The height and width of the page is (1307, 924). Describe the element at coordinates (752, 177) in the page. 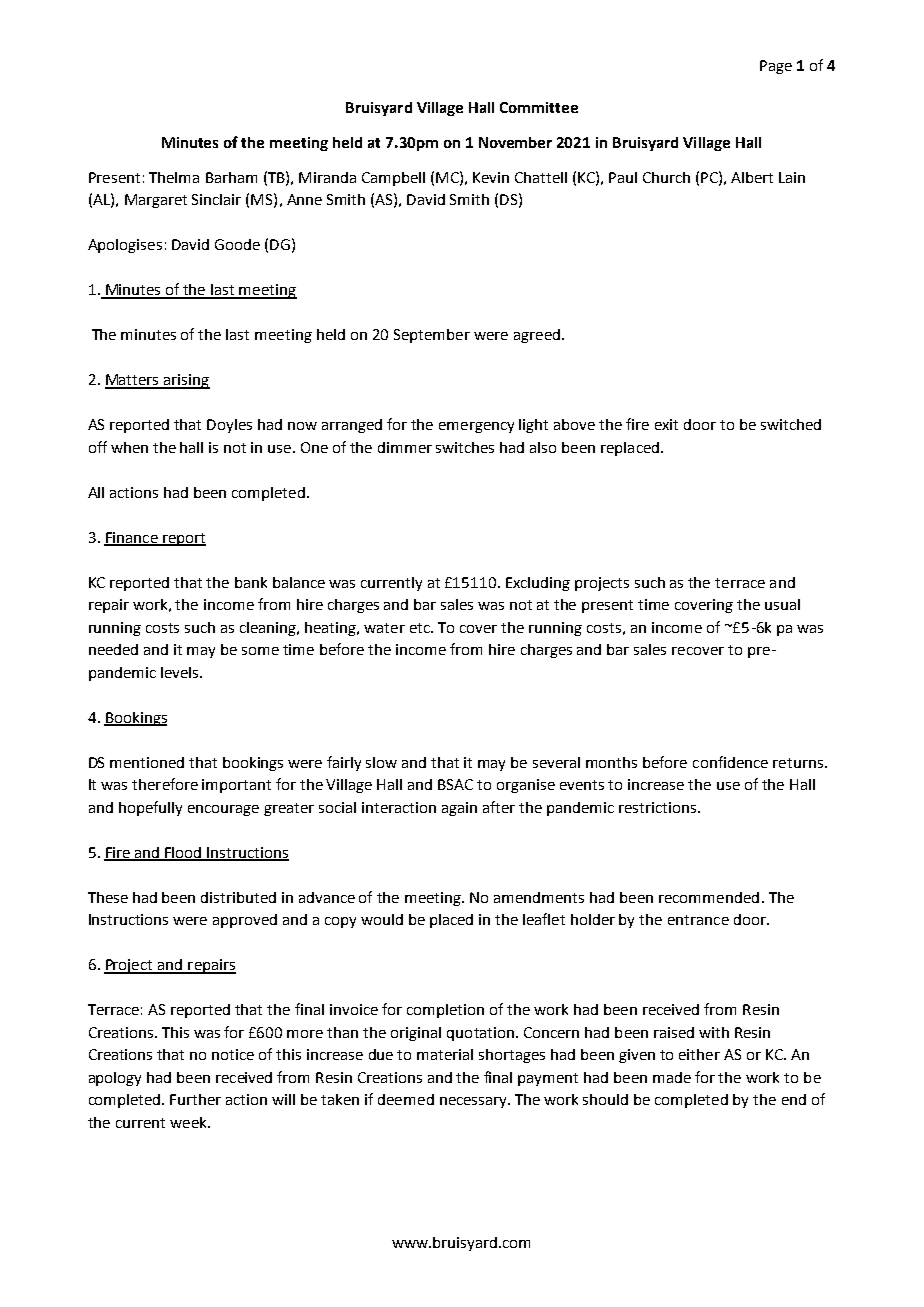

I see `Albert` at that location.
